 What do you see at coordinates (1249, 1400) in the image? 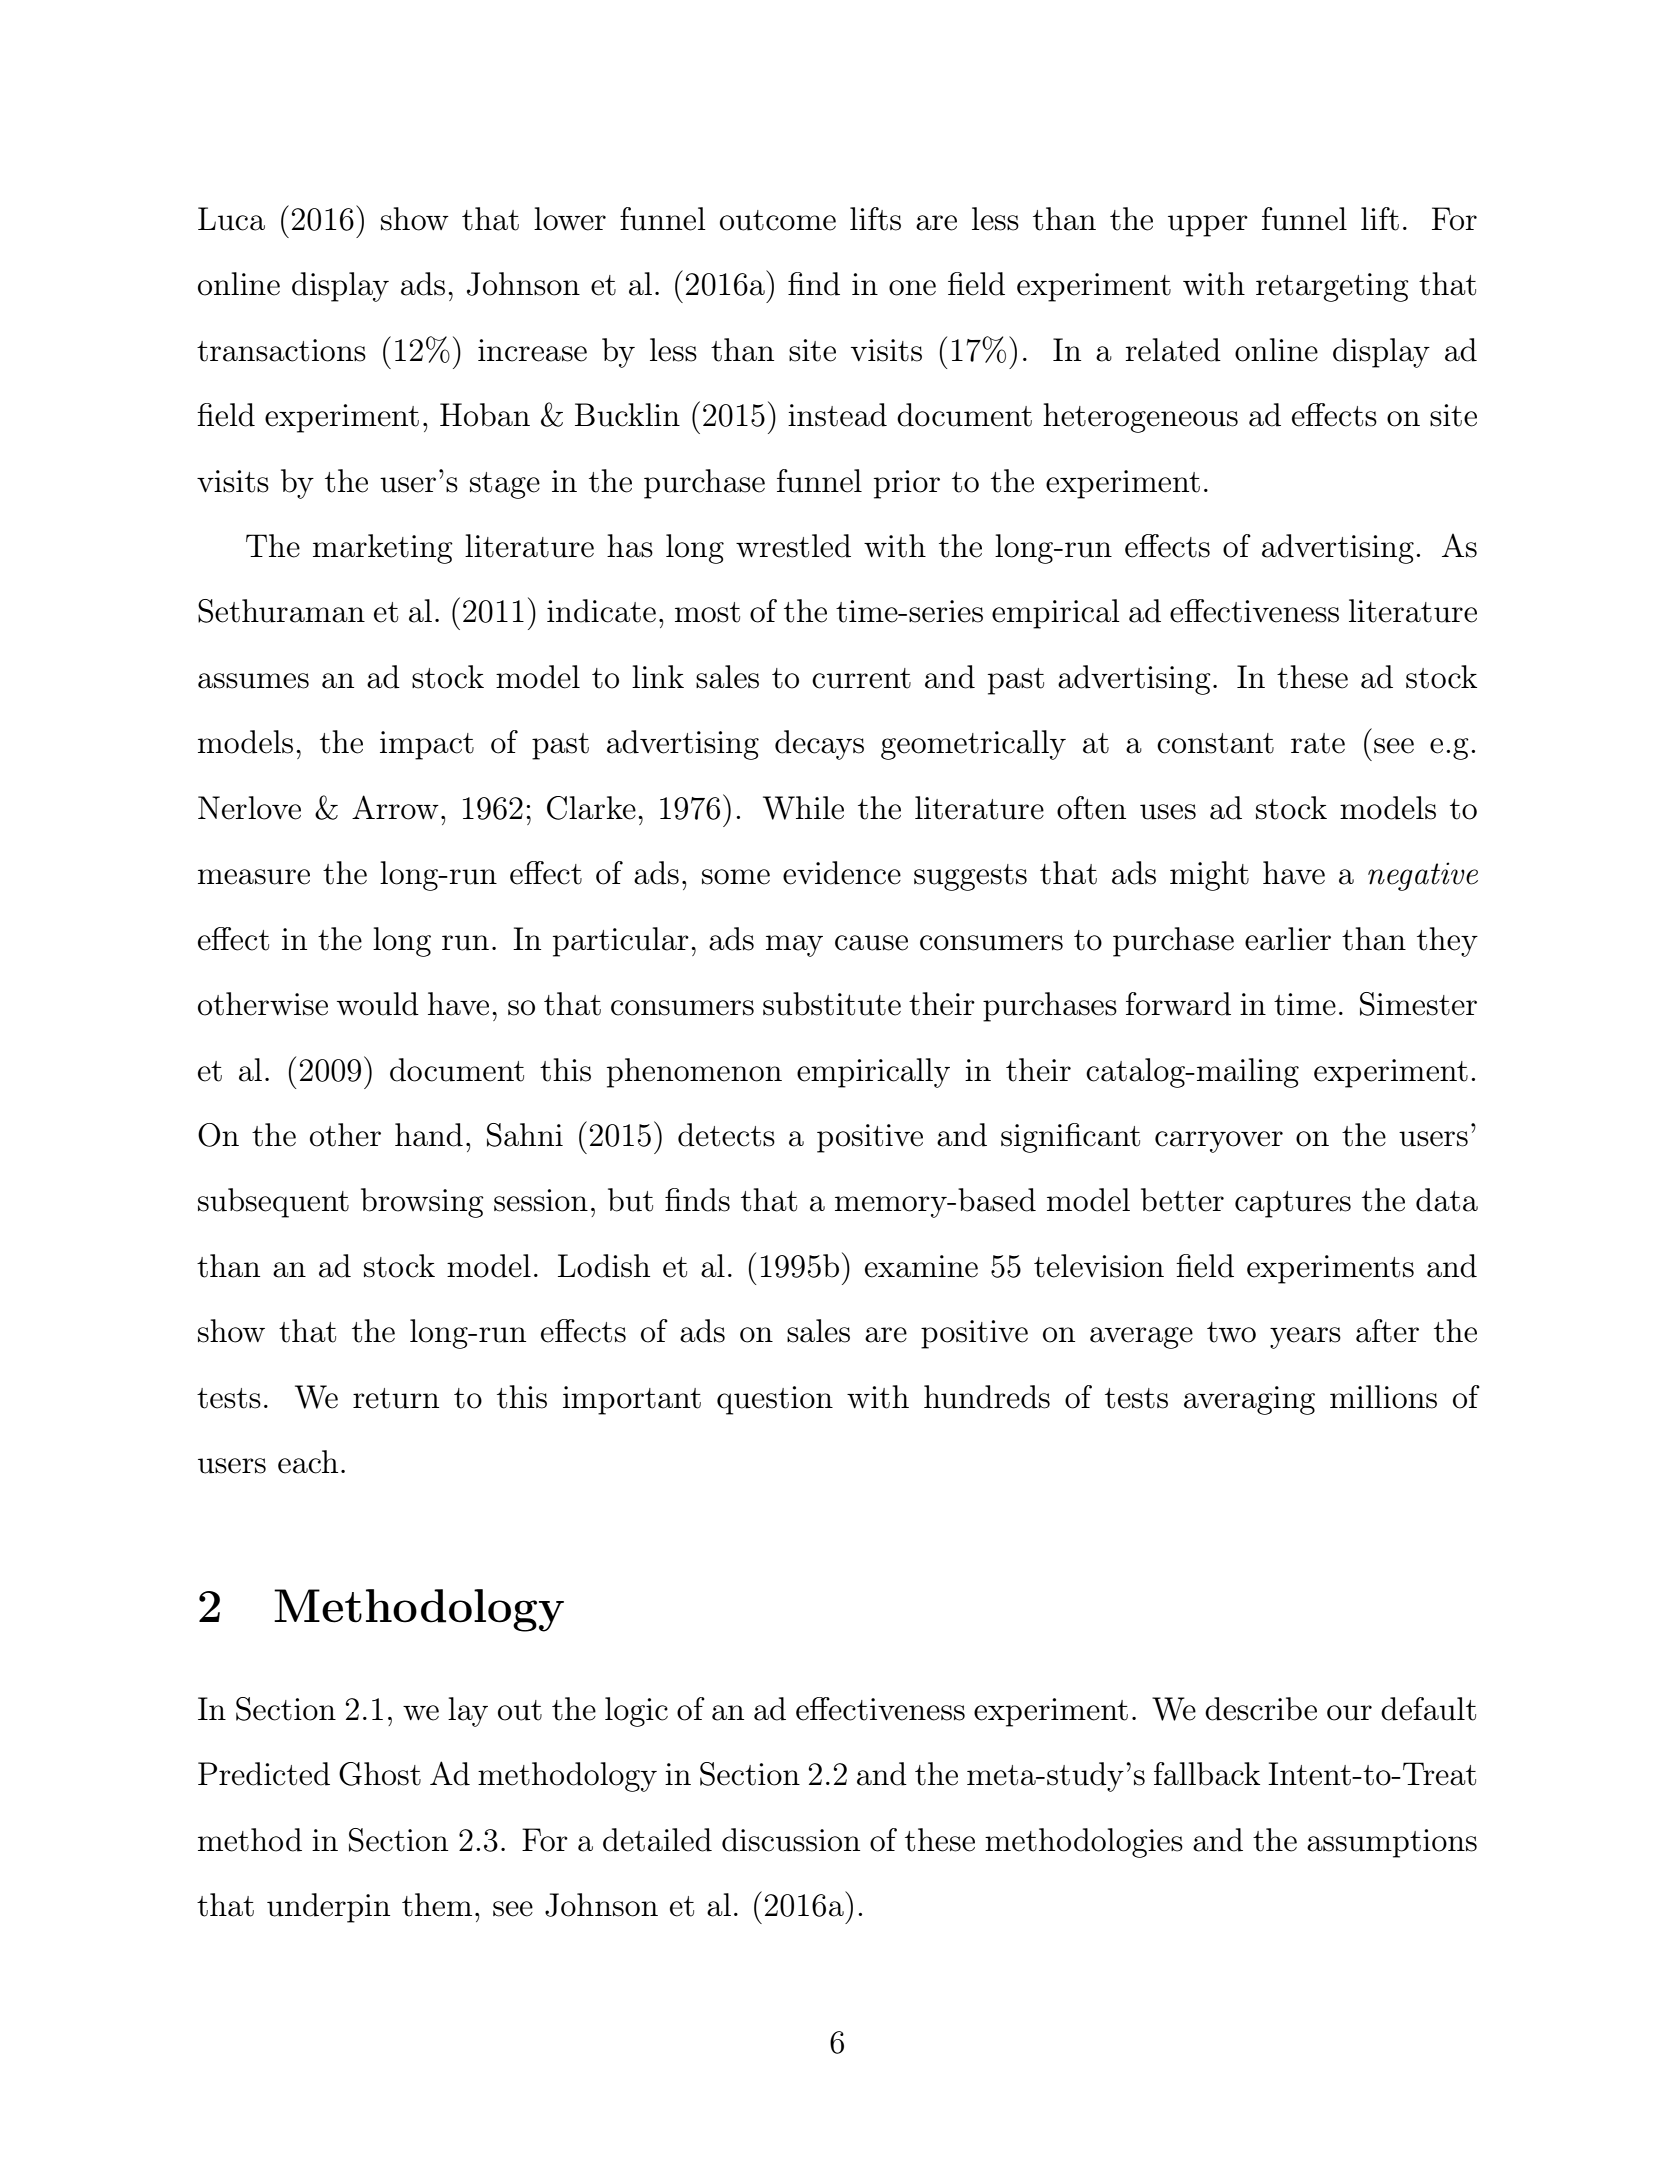
I see `averaging` at bounding box center [1249, 1400].
